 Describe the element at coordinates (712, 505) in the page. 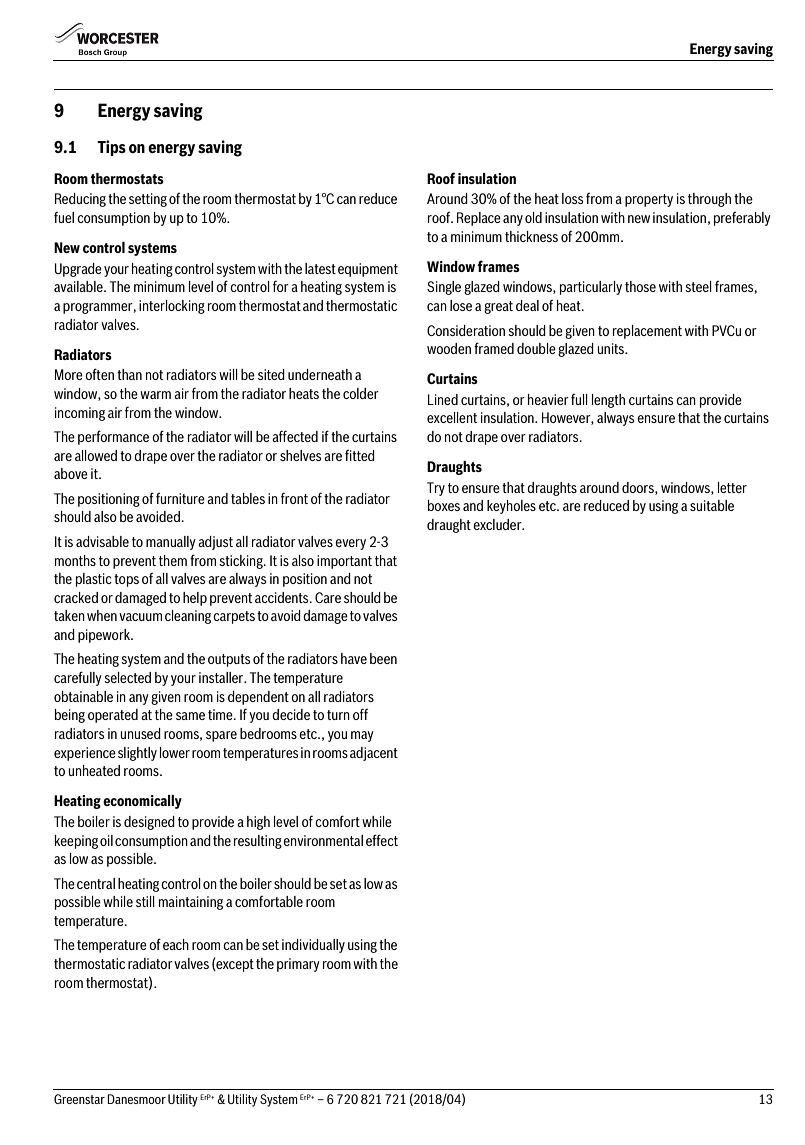

I see `suitable` at that location.
